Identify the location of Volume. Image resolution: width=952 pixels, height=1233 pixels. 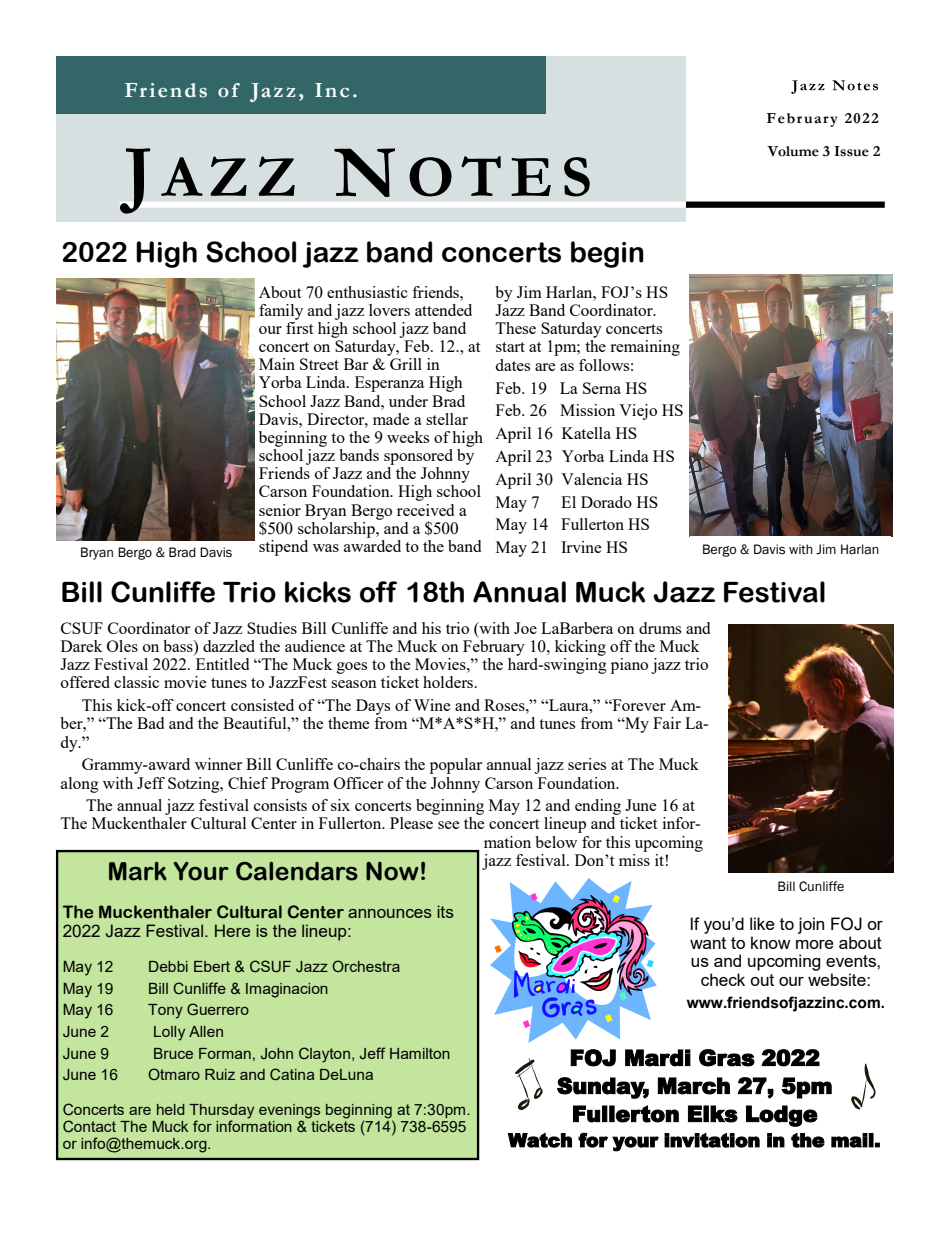
(793, 151).
